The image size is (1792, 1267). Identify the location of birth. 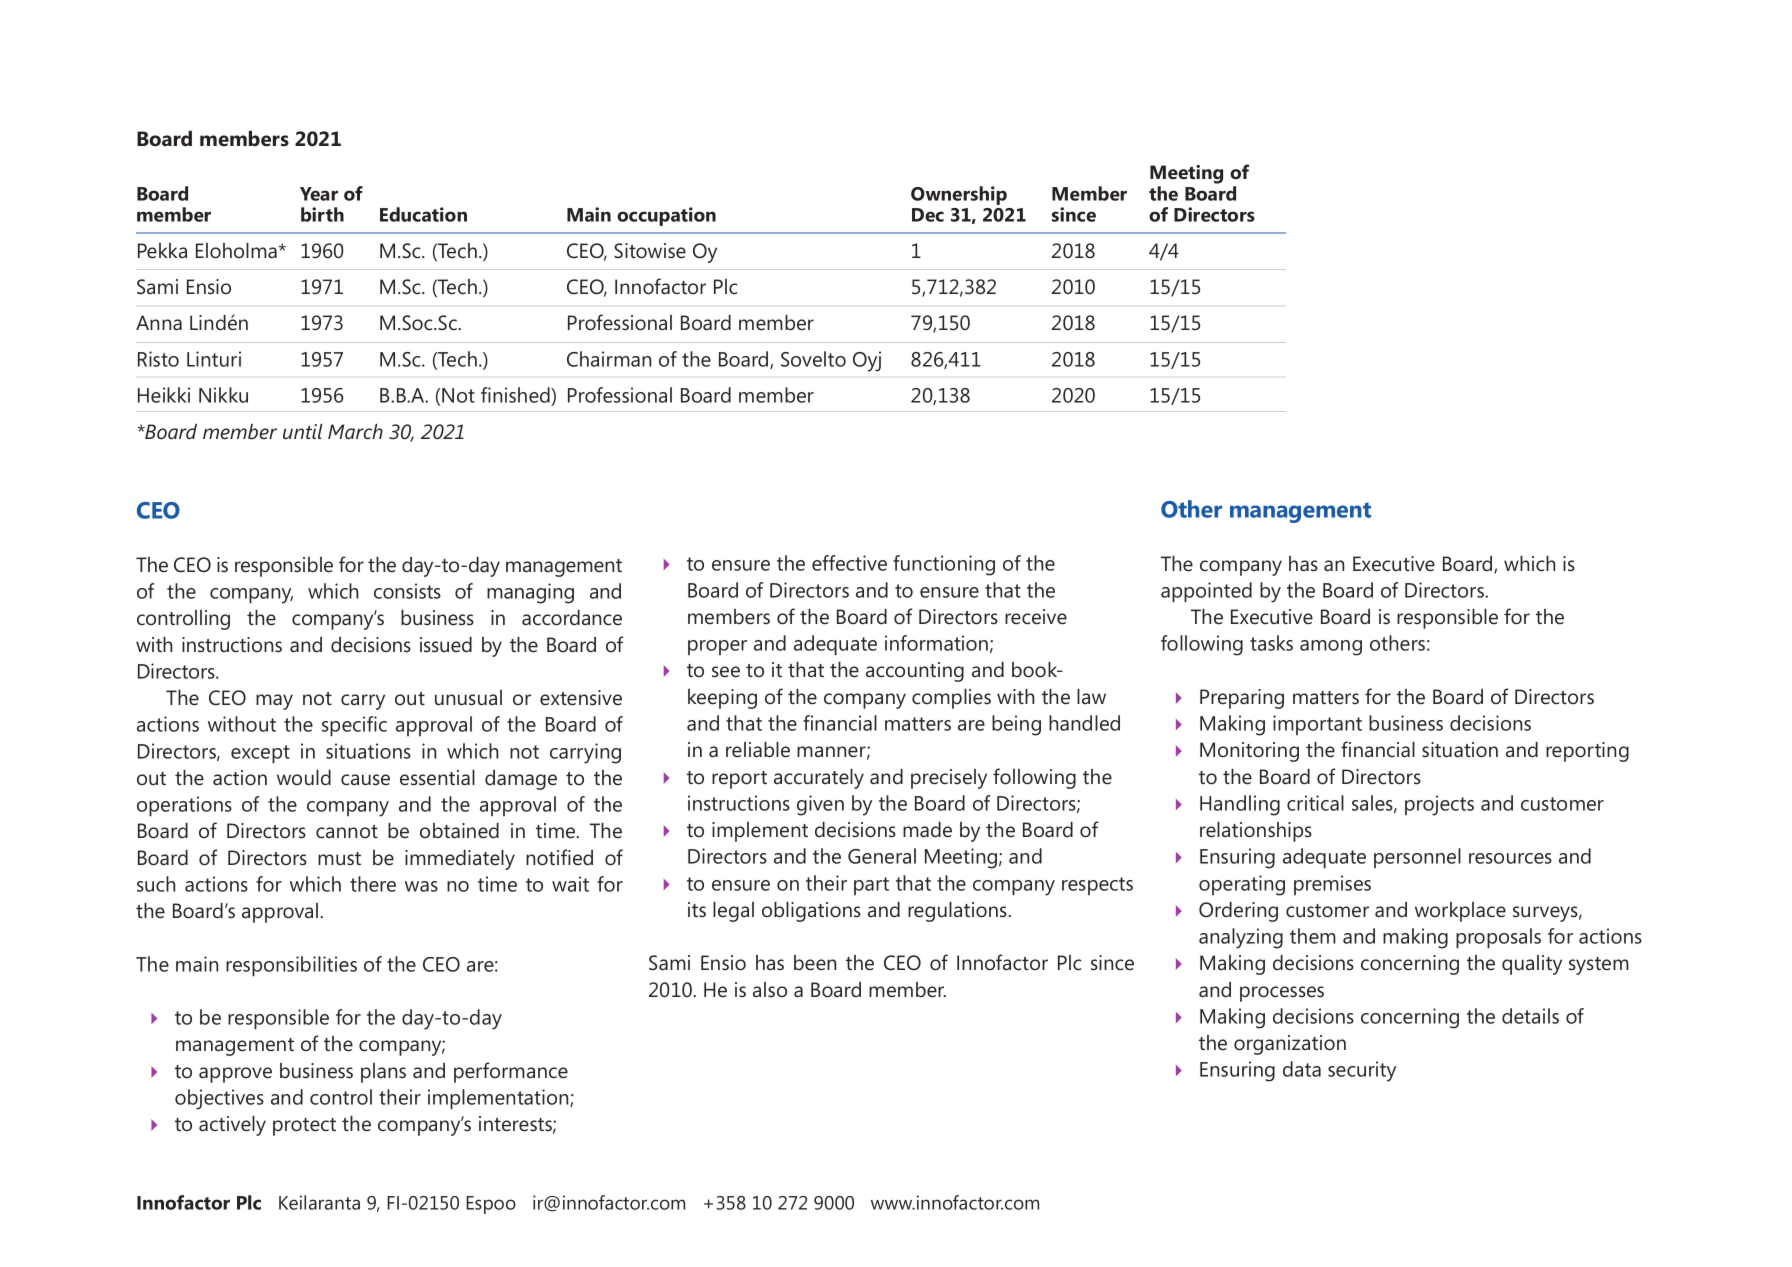
(322, 214).
